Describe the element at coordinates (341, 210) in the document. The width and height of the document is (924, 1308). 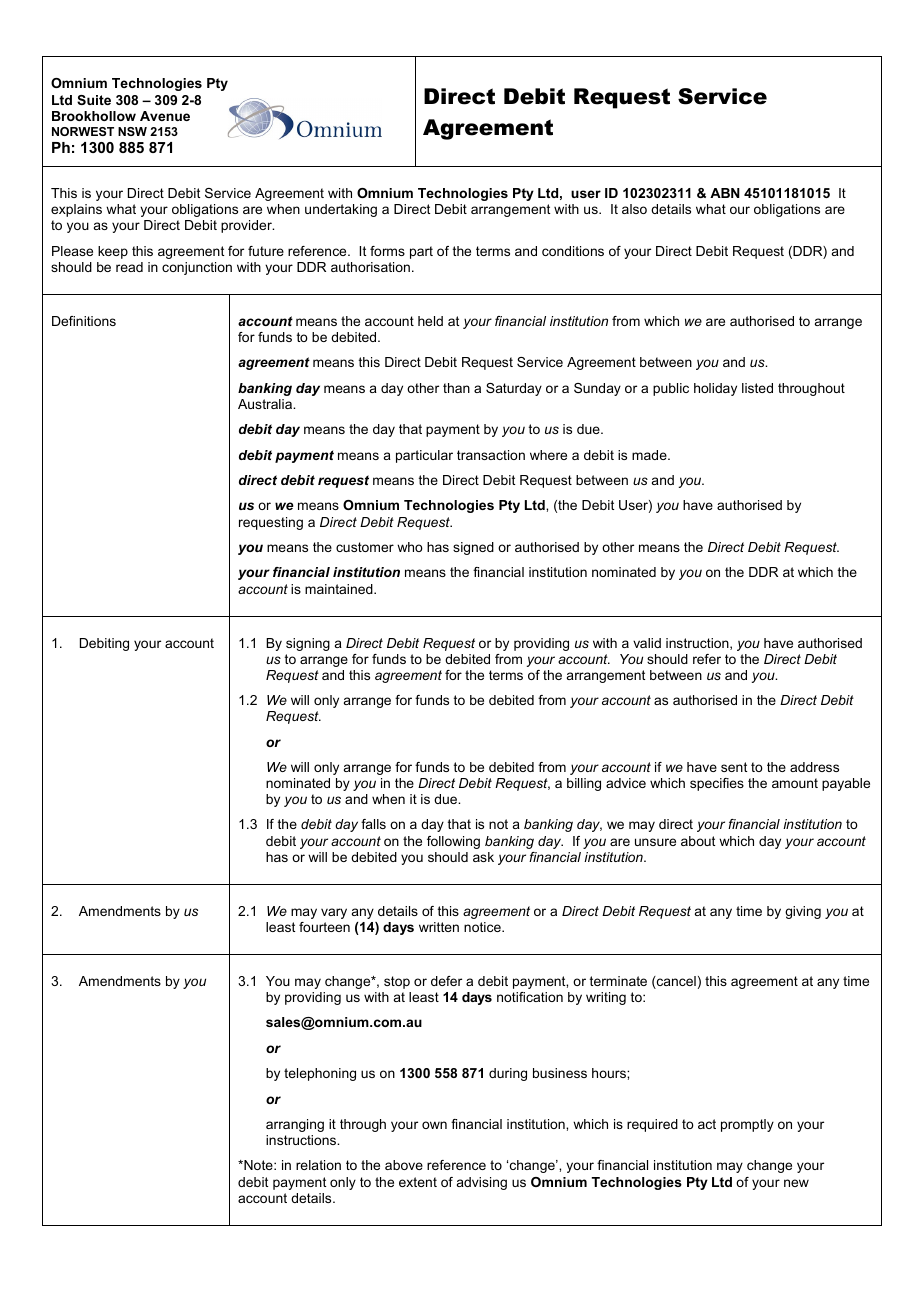
I see `undertaking` at that location.
